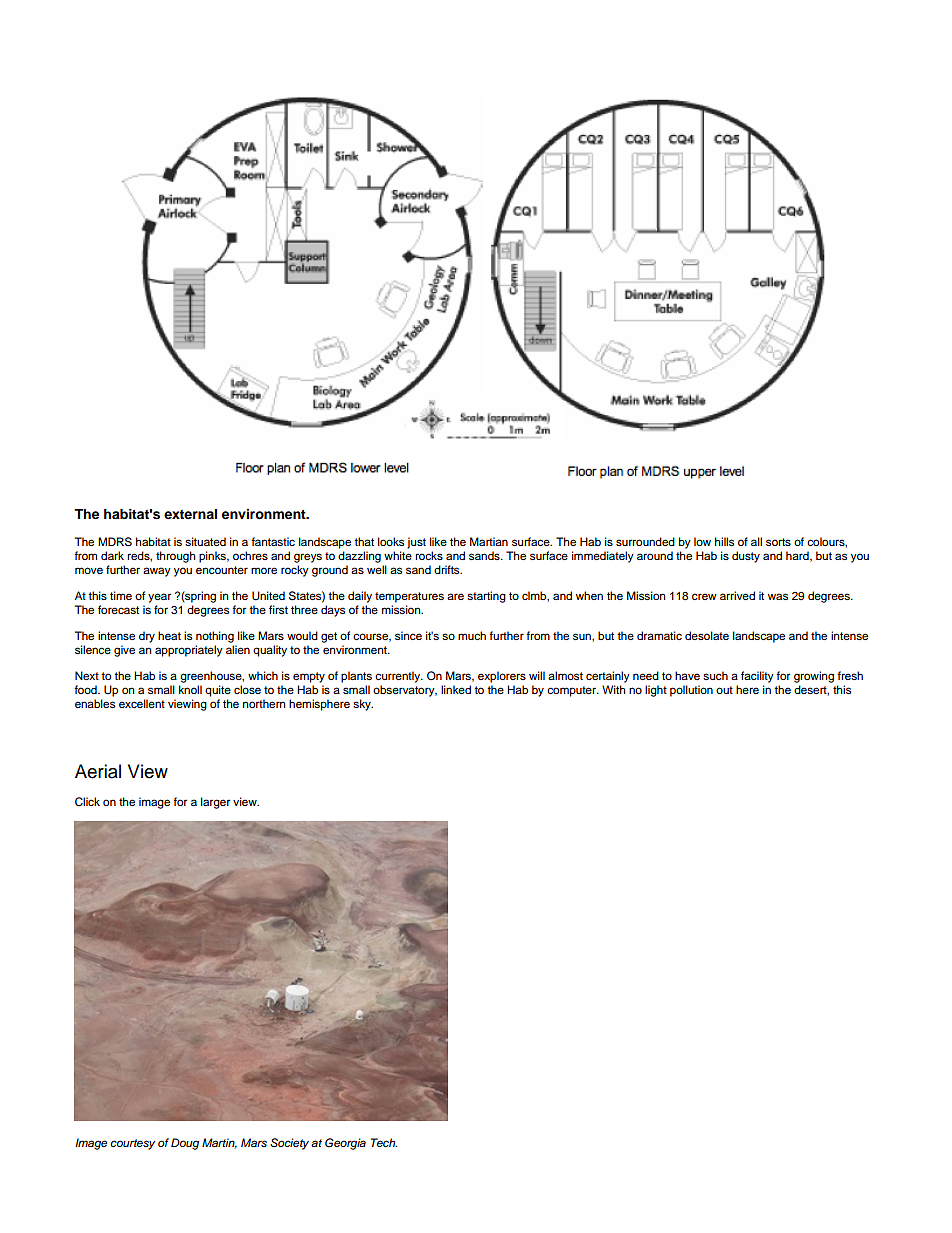  Describe the element at coordinates (345, 1144) in the page. I see `Georgia` at that location.
